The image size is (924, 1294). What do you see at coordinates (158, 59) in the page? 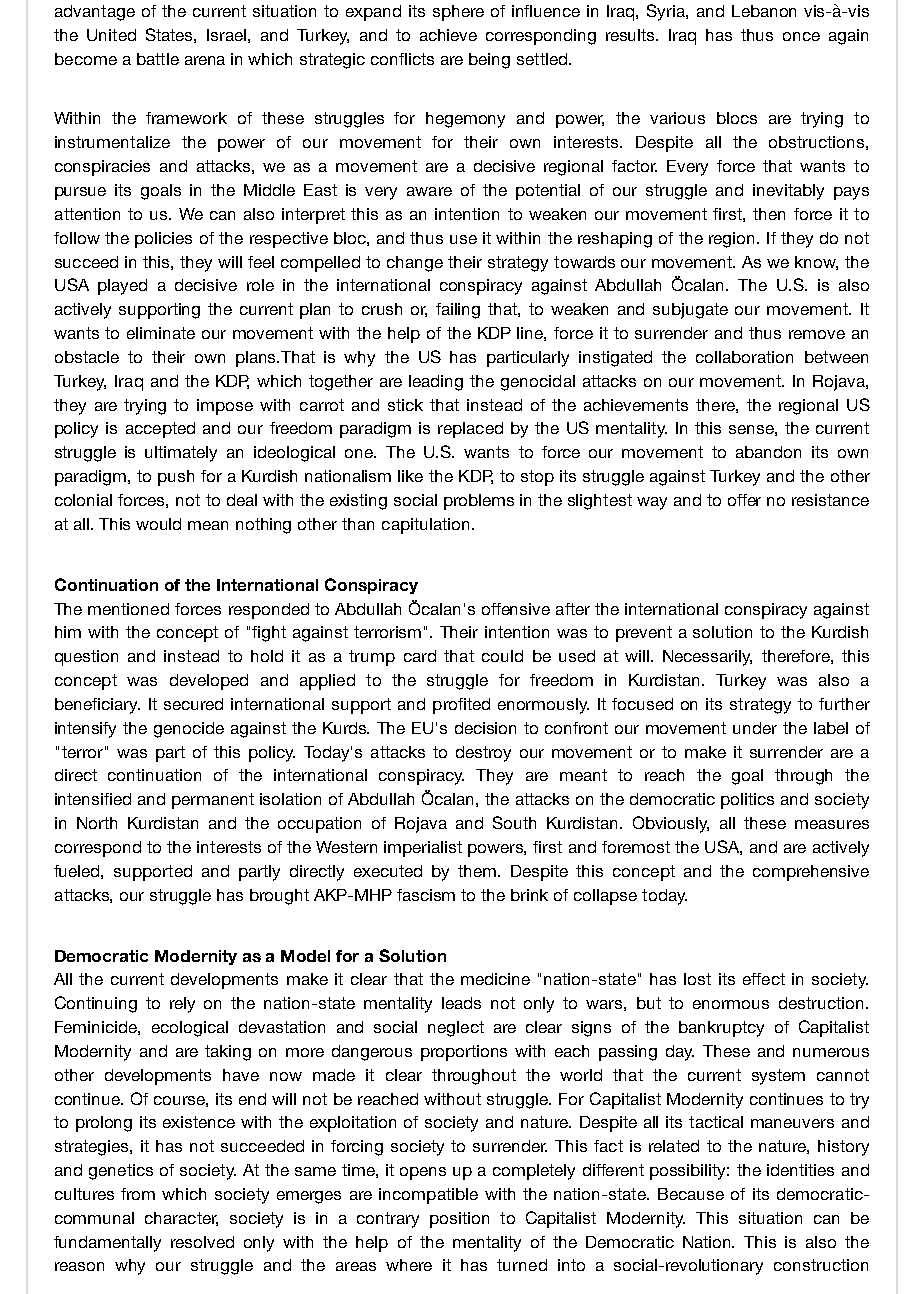
I see `battle` at bounding box center [158, 59].
